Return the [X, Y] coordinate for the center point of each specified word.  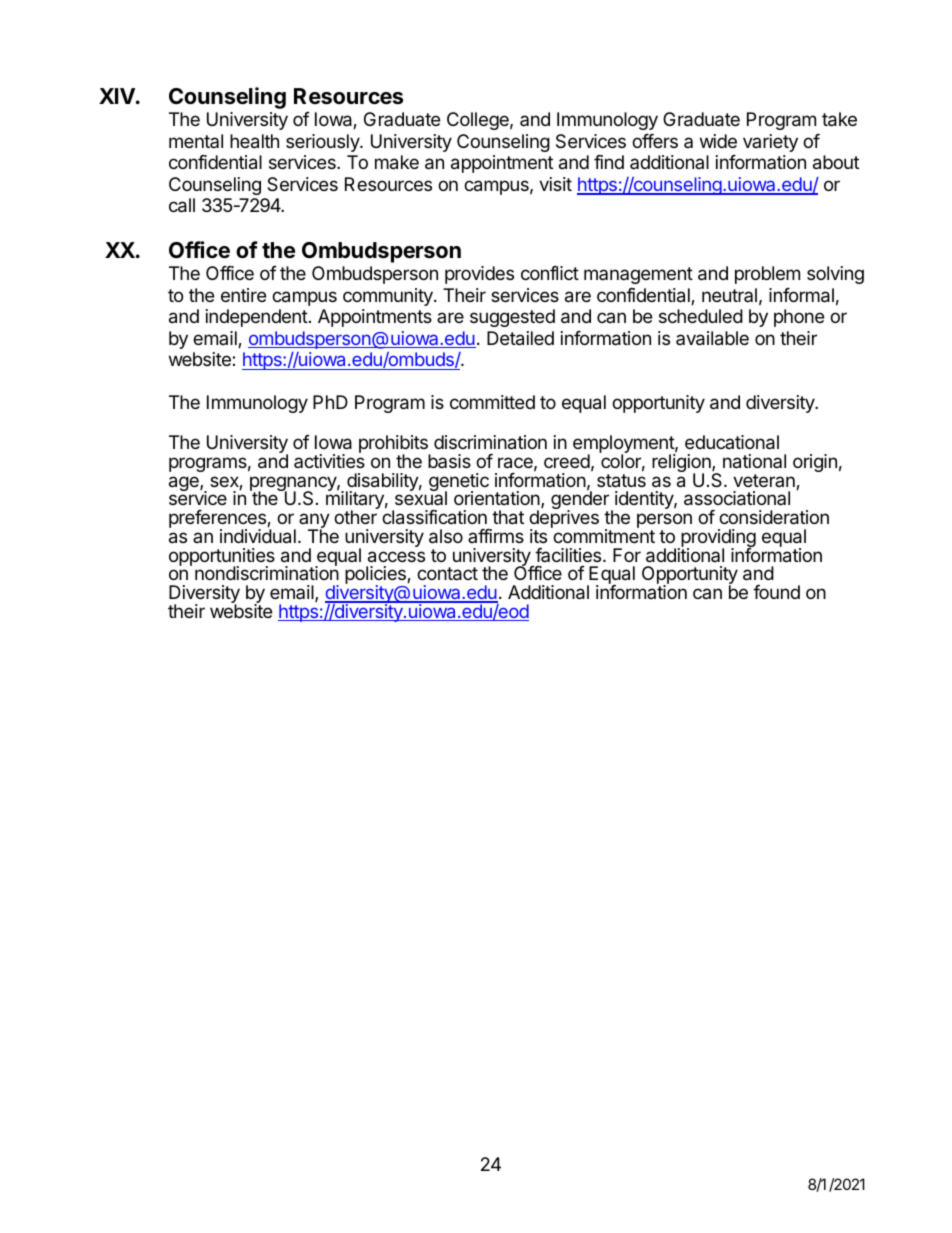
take [839, 119]
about [836, 162]
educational [732, 442]
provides [479, 275]
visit [555, 184]
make [397, 162]
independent [257, 318]
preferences [218, 520]
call [182, 205]
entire [243, 295]
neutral [729, 295]
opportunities [222, 558]
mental [196, 141]
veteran [765, 482]
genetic [459, 483]
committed [492, 402]
